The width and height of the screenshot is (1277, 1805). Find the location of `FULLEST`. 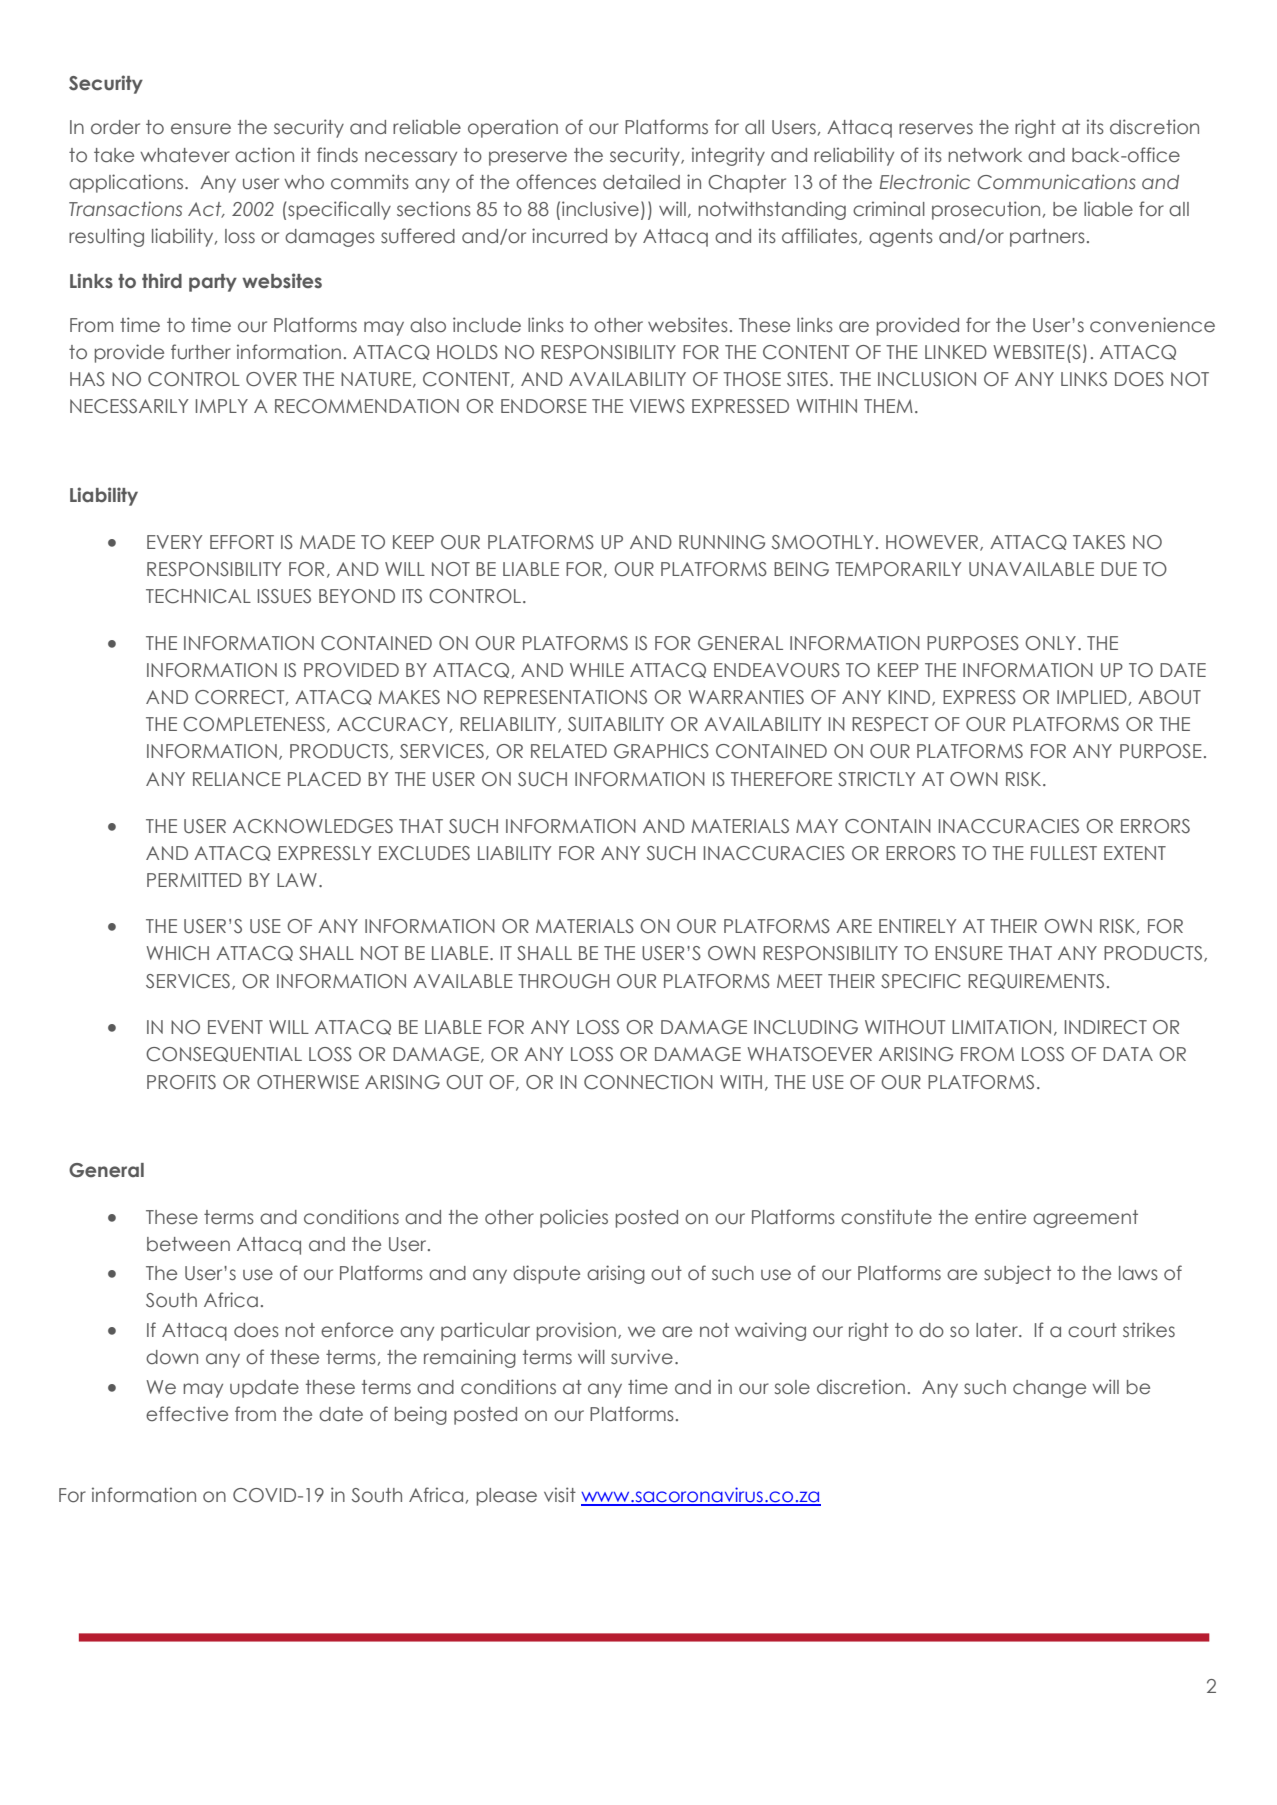

FULLEST is located at coordinates (1064, 853).
